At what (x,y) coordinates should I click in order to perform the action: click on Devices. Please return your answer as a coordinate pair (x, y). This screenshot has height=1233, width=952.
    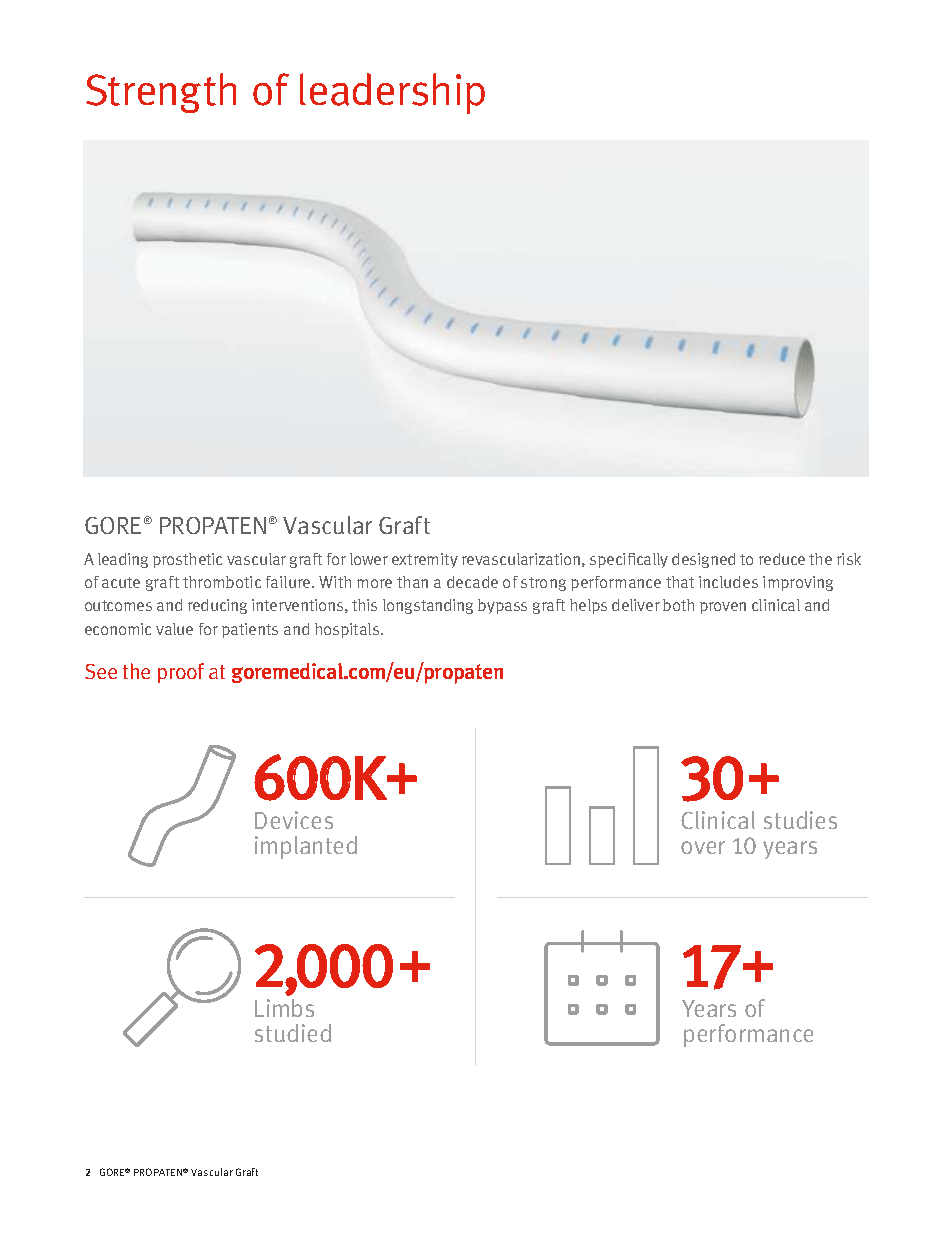
    Looking at the image, I should click on (294, 820).
